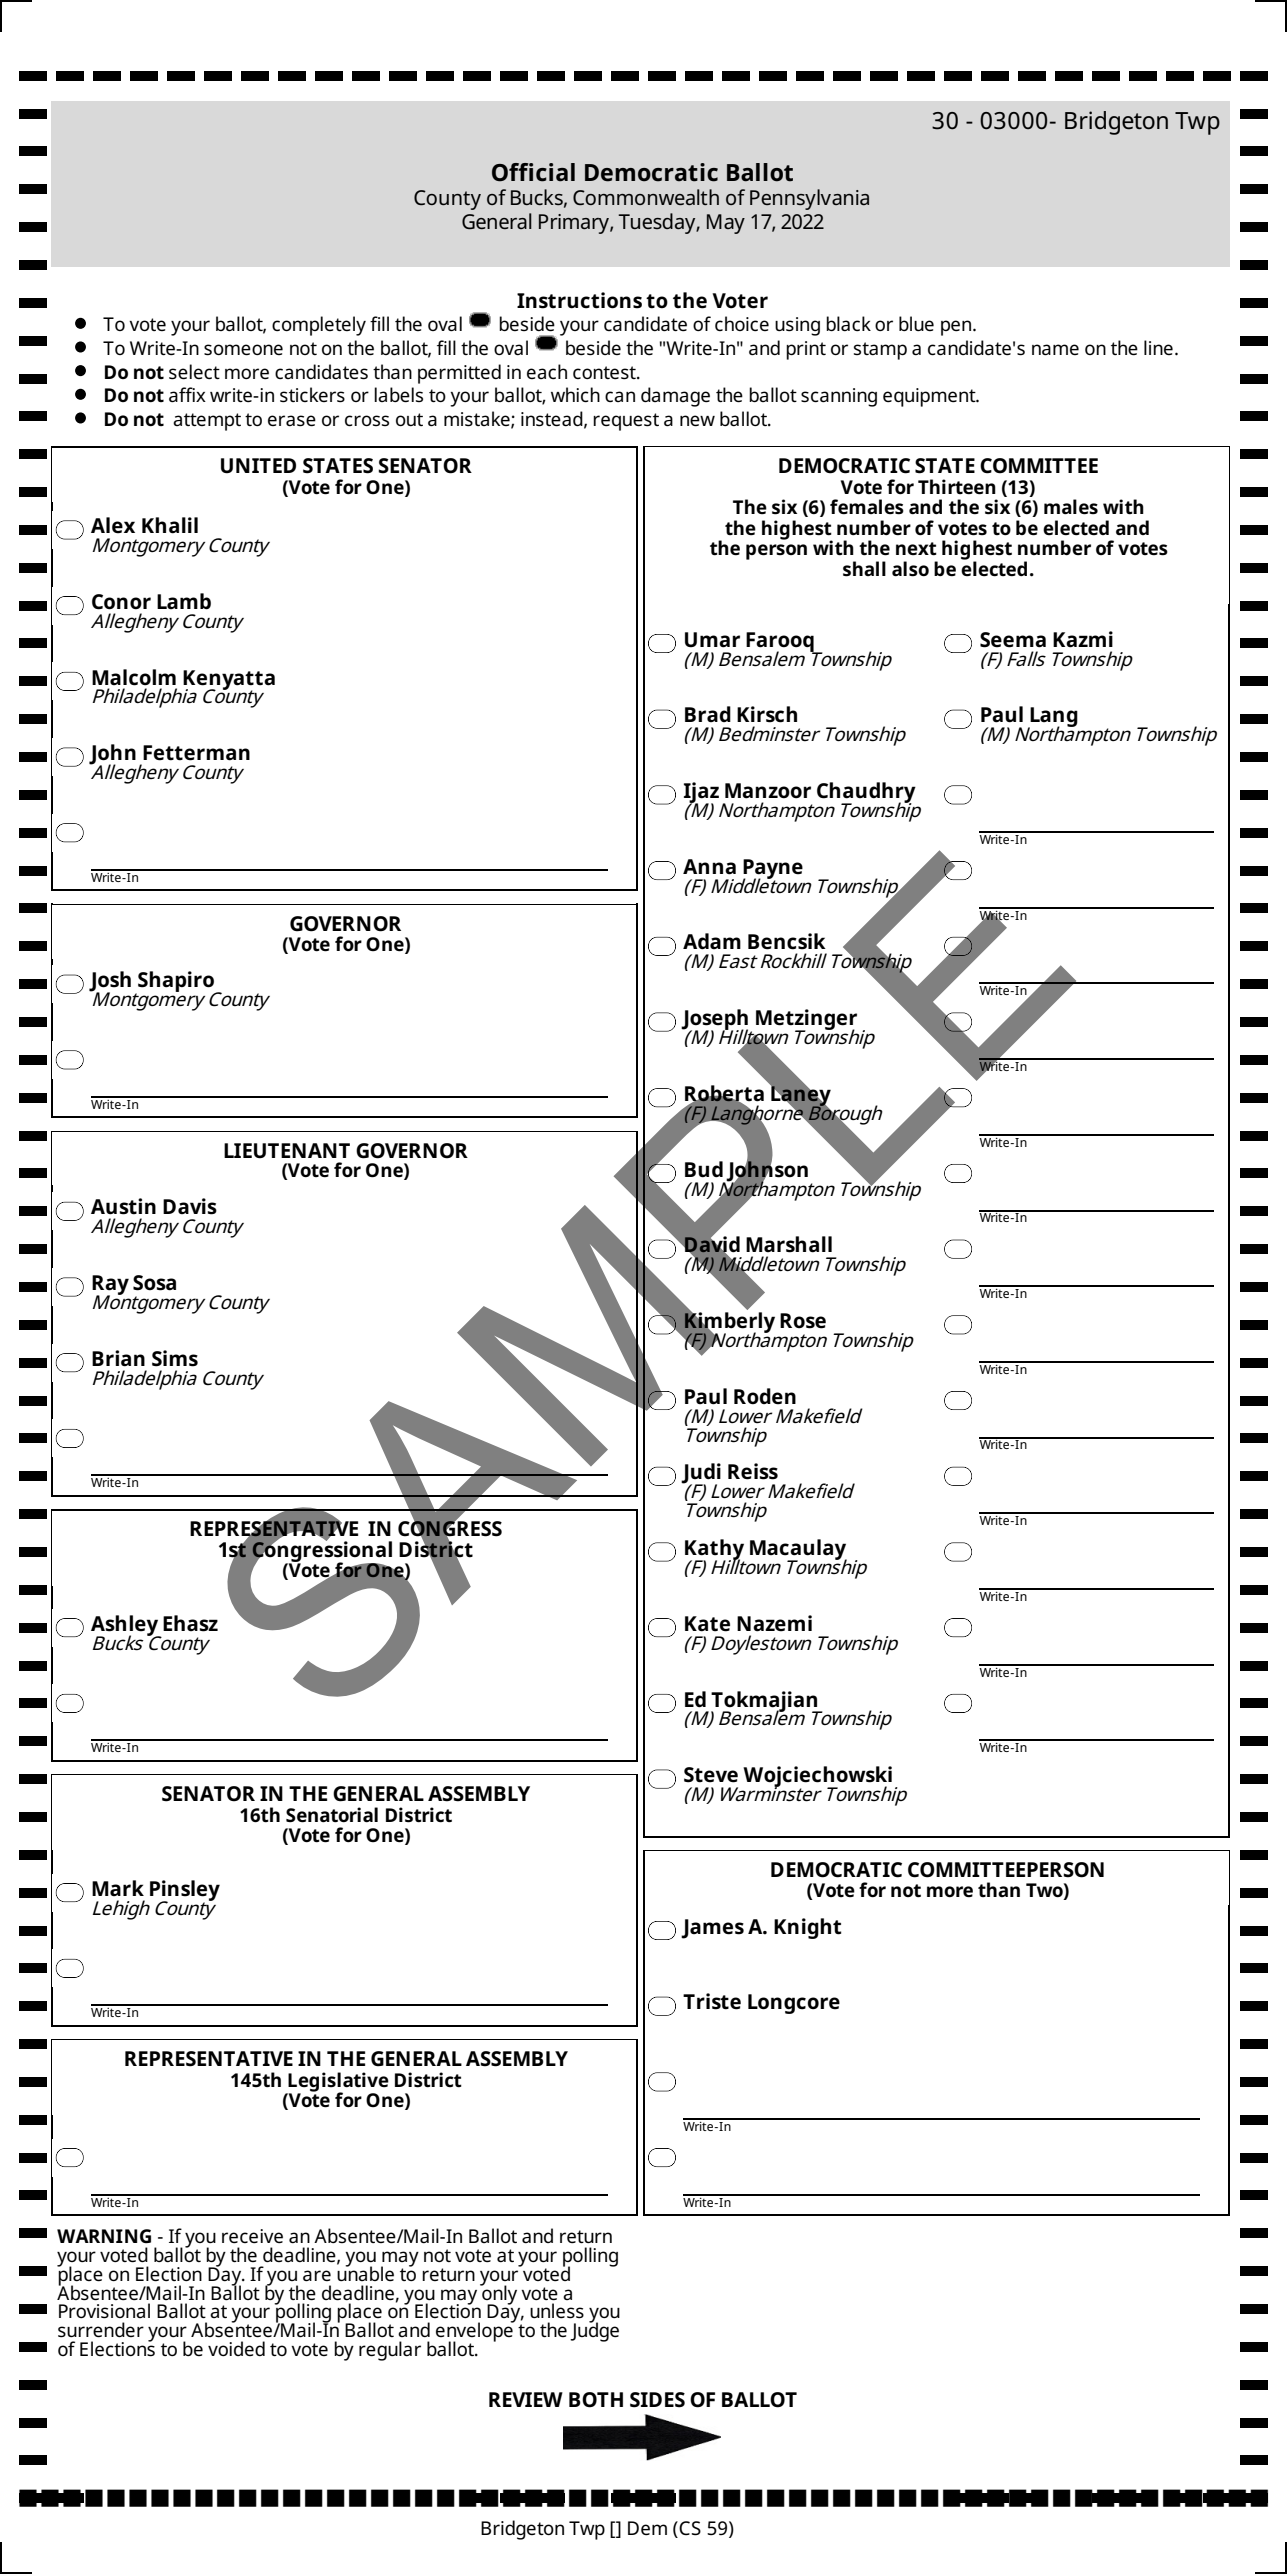 The width and height of the screenshot is (1287, 2574). What do you see at coordinates (916, 323) in the screenshot?
I see `blue` at bounding box center [916, 323].
